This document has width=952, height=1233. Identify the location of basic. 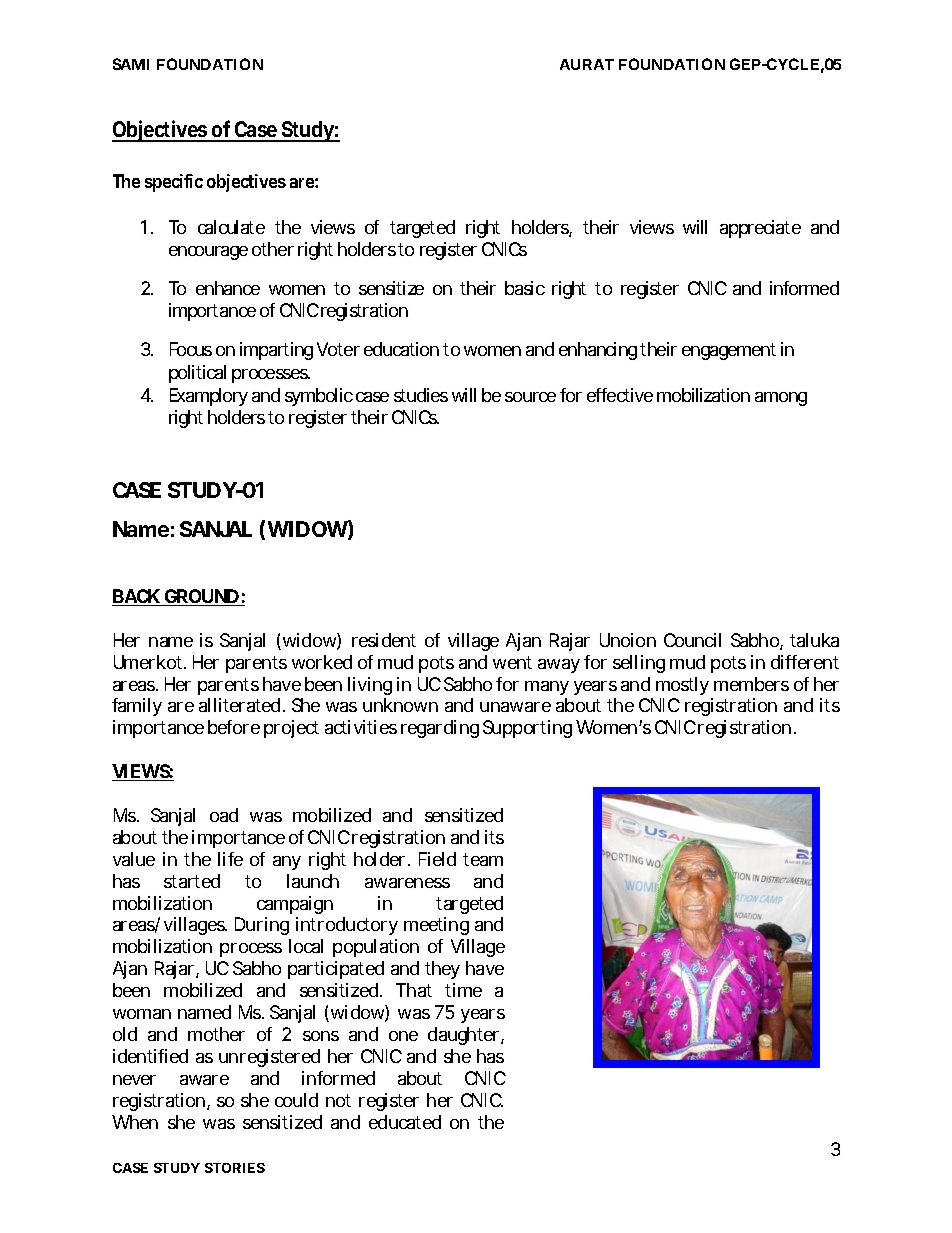
(525, 288).
